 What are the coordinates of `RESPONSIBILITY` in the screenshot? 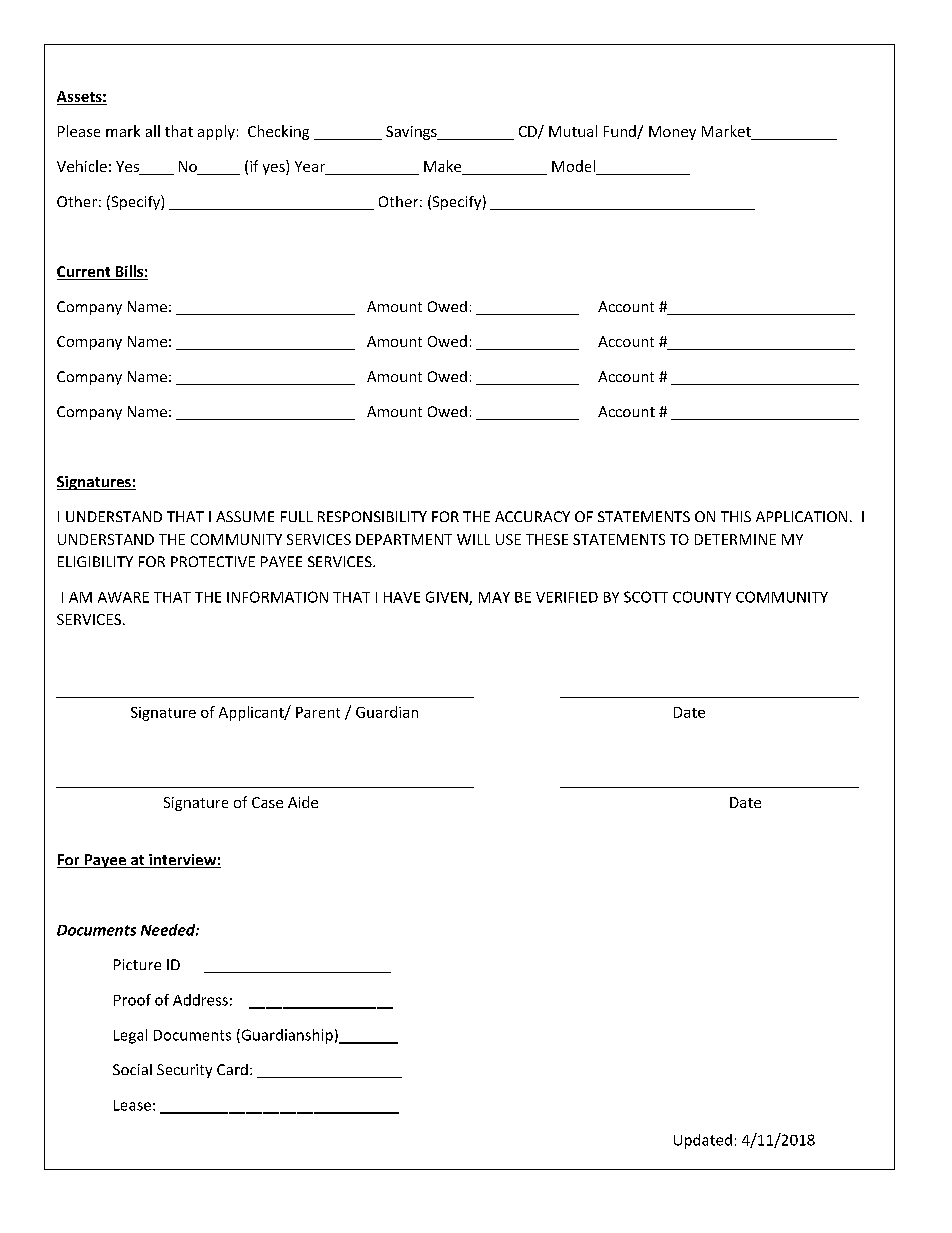 It's located at (372, 516).
